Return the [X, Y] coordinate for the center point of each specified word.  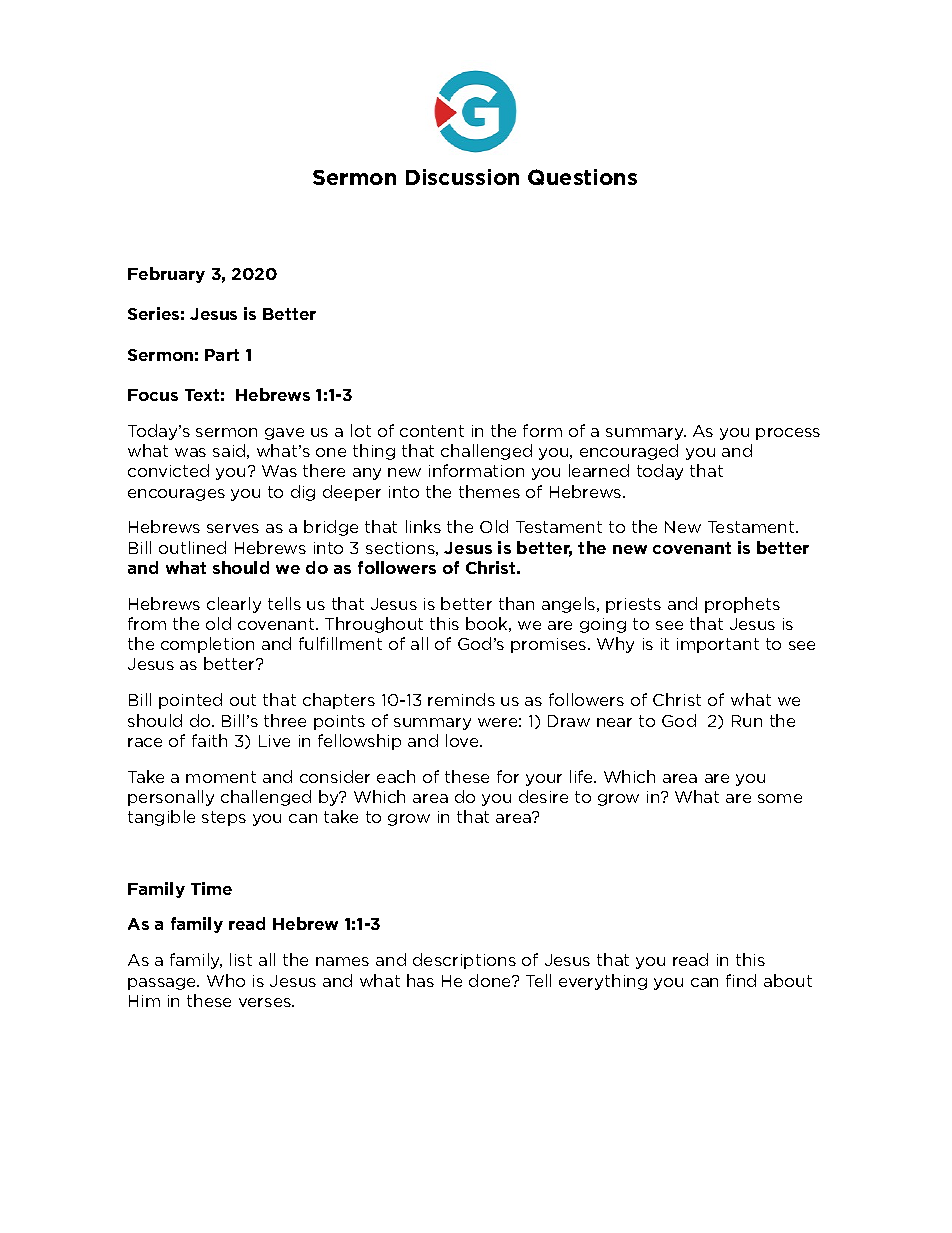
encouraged [629, 452]
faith [209, 740]
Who [226, 980]
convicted [168, 470]
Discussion [462, 177]
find [741, 980]
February [166, 275]
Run [747, 721]
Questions [582, 177]
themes [489, 491]
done [491, 980]
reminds [461, 699]
